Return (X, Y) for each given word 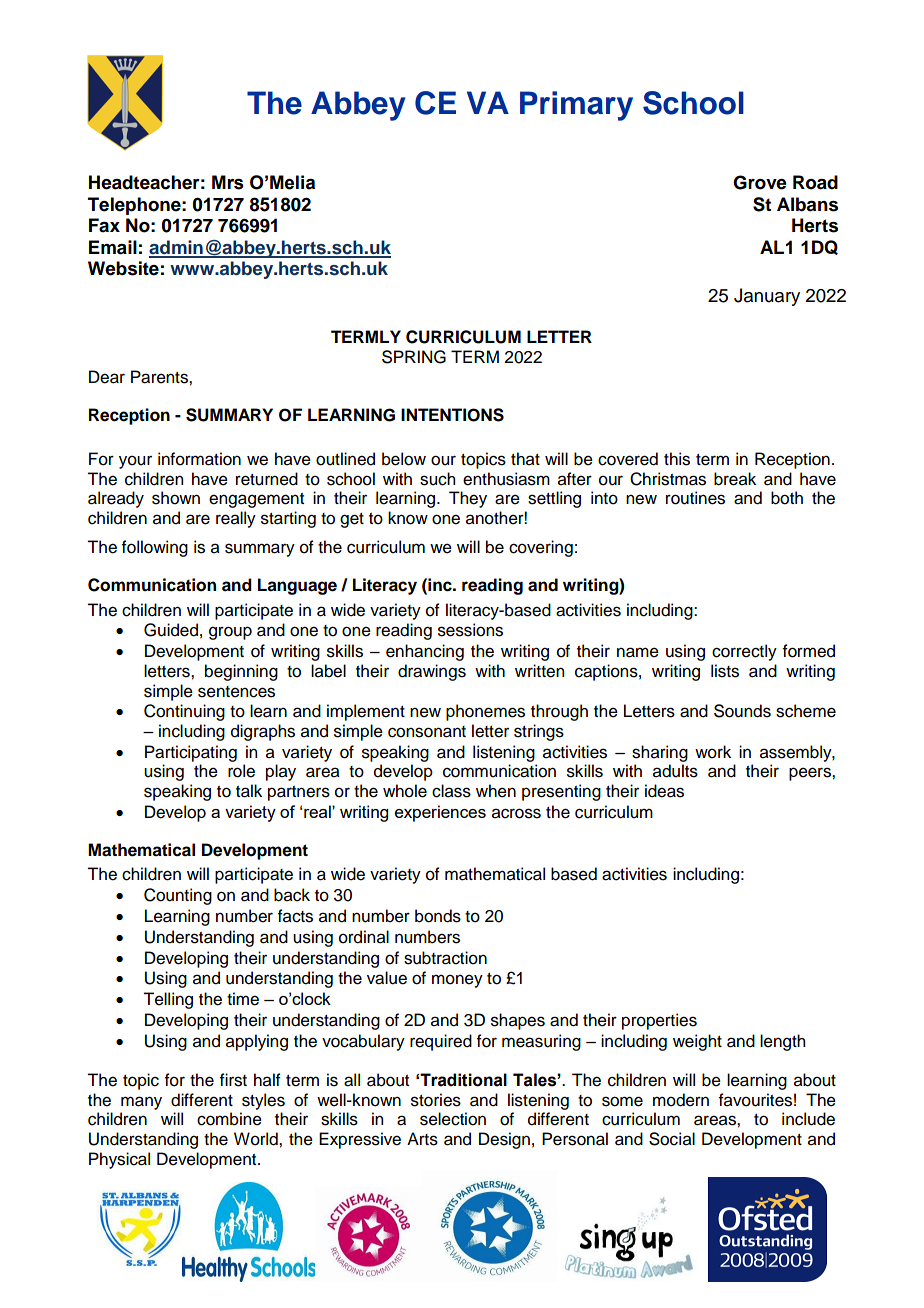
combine (229, 1119)
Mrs (227, 182)
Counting (178, 896)
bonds (438, 916)
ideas (664, 791)
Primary (576, 106)
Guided (171, 630)
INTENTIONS (452, 415)
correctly (744, 652)
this (677, 459)
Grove (760, 182)
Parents (160, 377)
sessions (470, 630)
